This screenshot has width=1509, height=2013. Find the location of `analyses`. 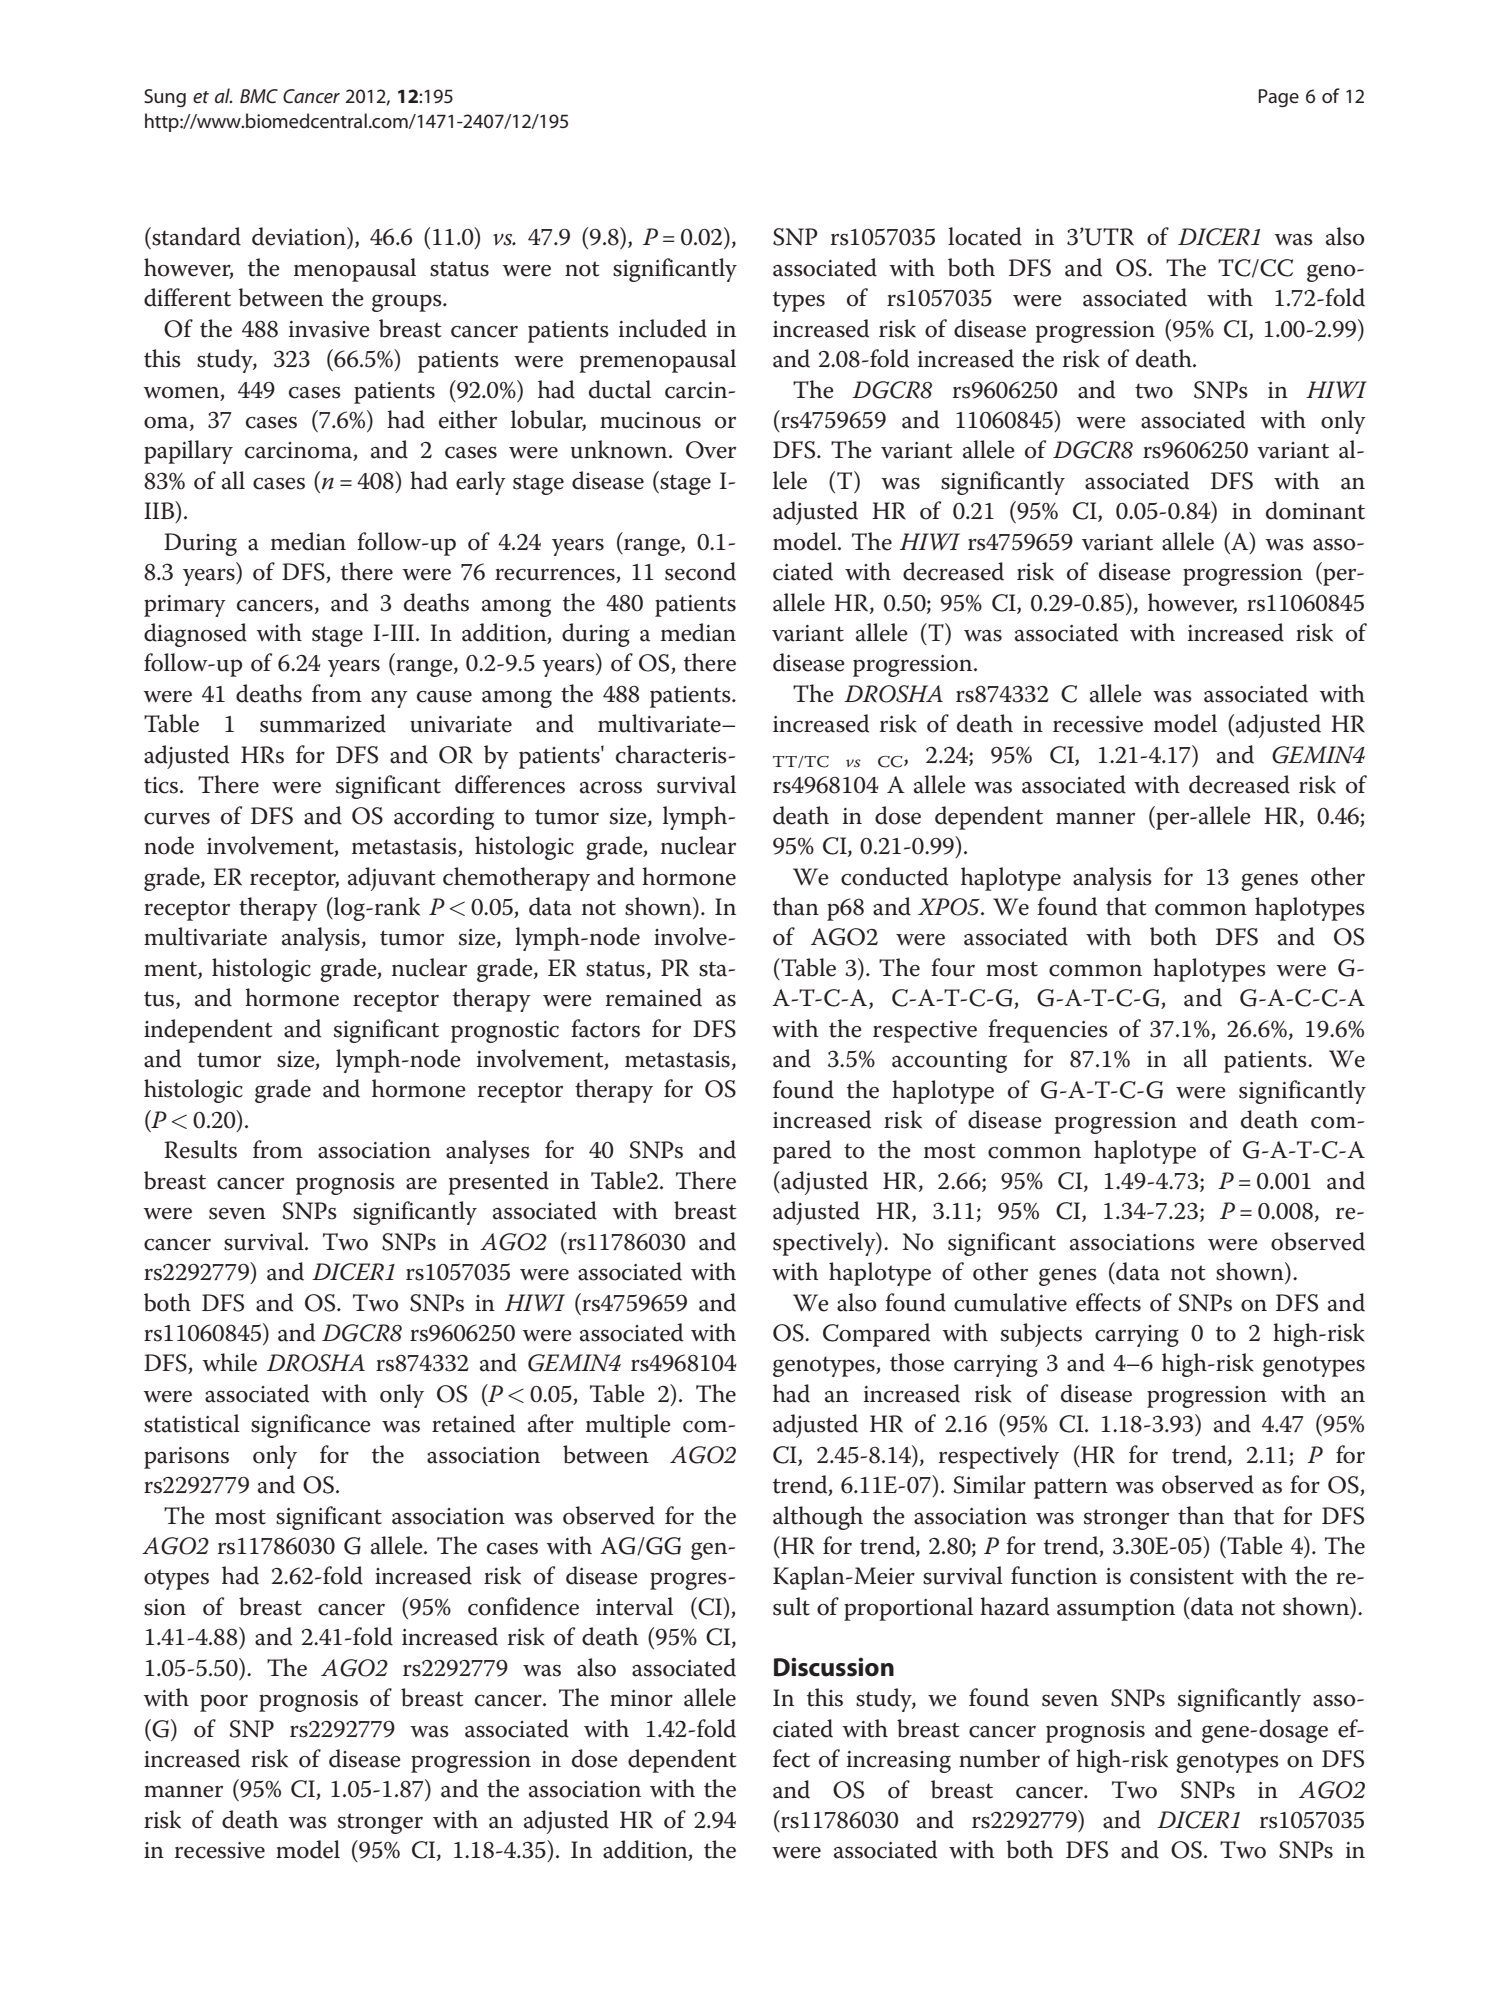

analyses is located at coordinates (488, 1152).
